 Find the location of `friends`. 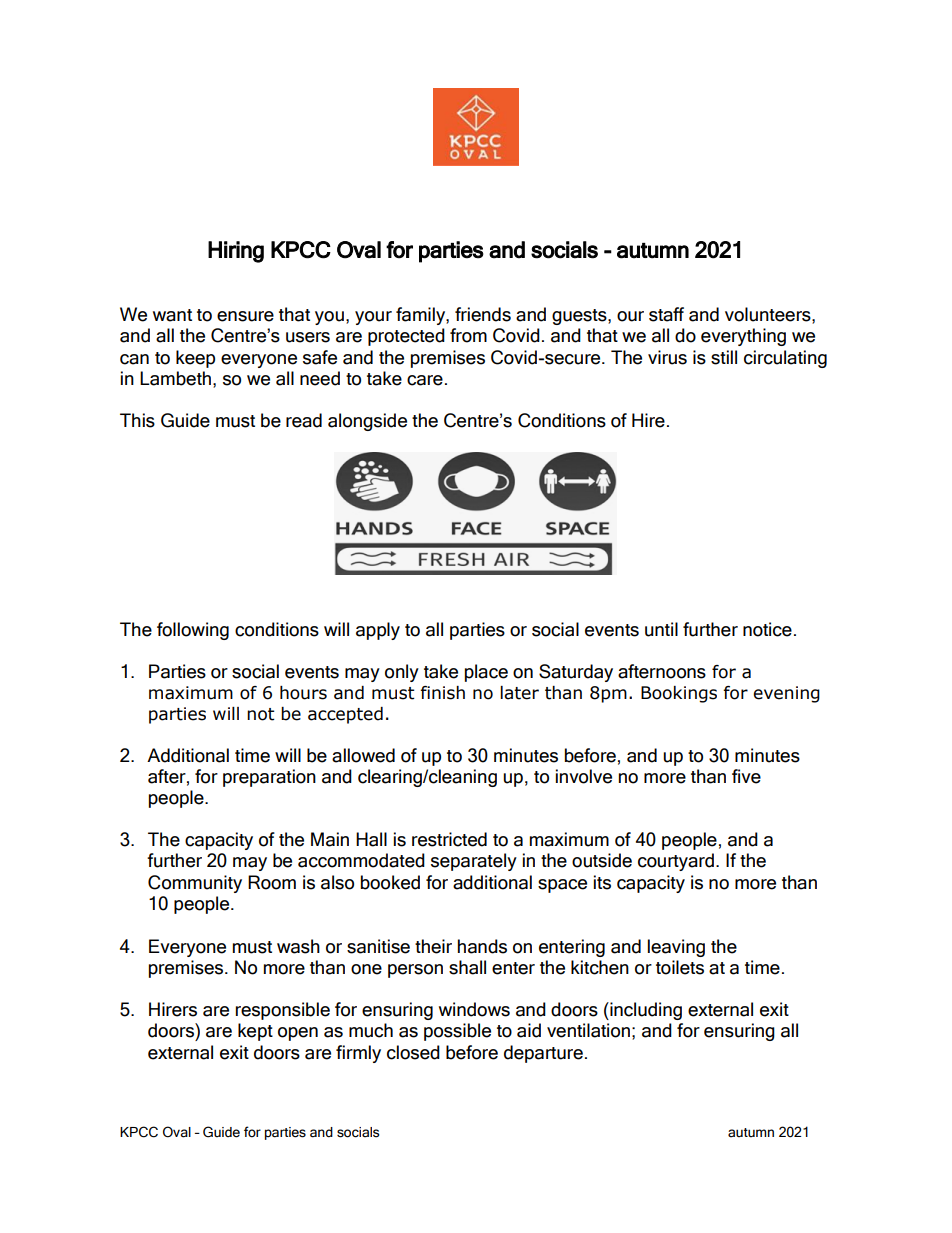

friends is located at coordinates (483, 314).
